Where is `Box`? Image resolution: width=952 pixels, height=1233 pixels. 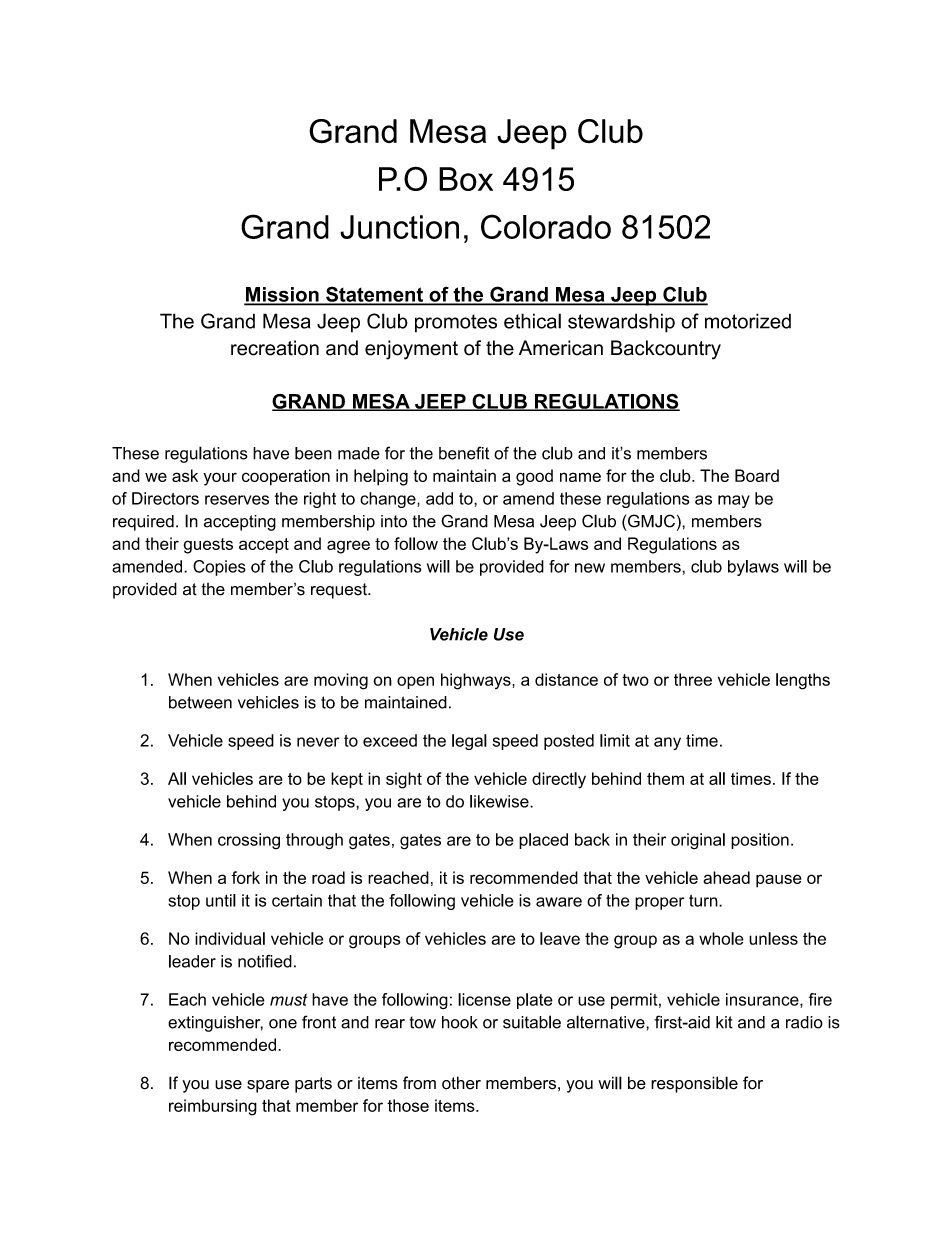 Box is located at coordinates (466, 179).
